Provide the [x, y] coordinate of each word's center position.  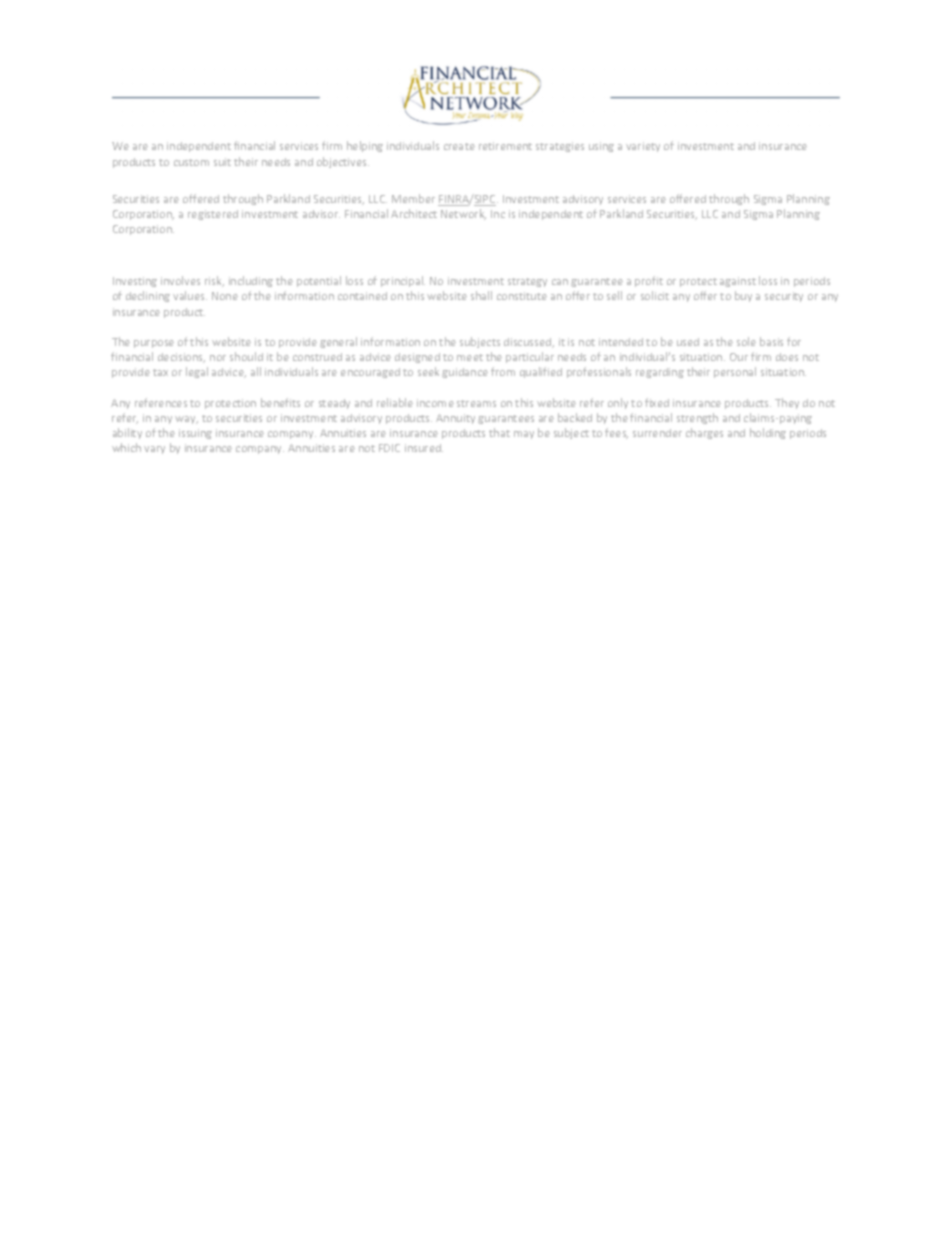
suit [222, 162]
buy [743, 296]
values [190, 295]
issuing [195, 434]
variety [643, 147]
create [459, 146]
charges [704, 433]
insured [424, 448]
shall [481, 295]
